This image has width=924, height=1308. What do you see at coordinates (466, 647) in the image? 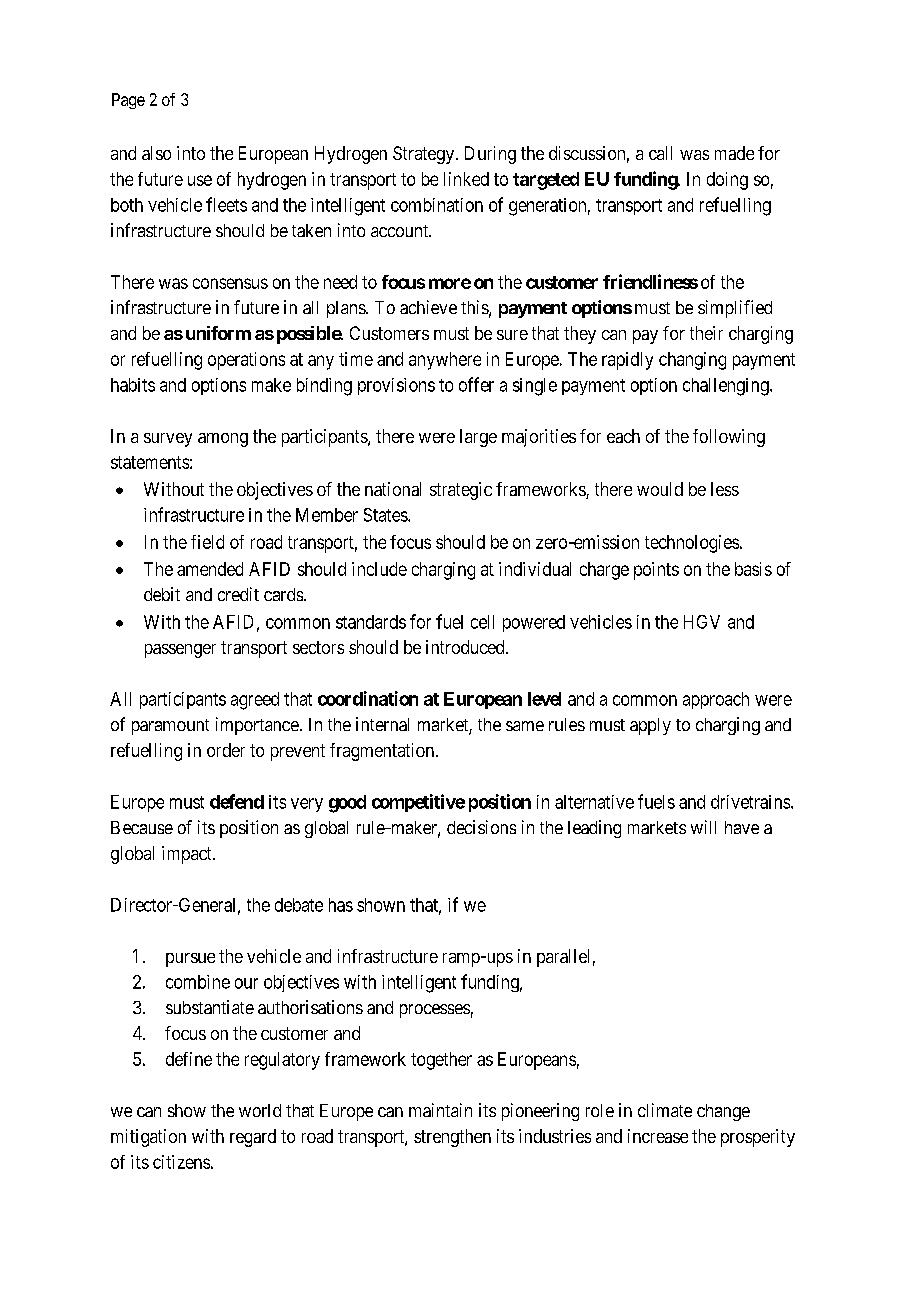
I see `introduced` at bounding box center [466, 647].
